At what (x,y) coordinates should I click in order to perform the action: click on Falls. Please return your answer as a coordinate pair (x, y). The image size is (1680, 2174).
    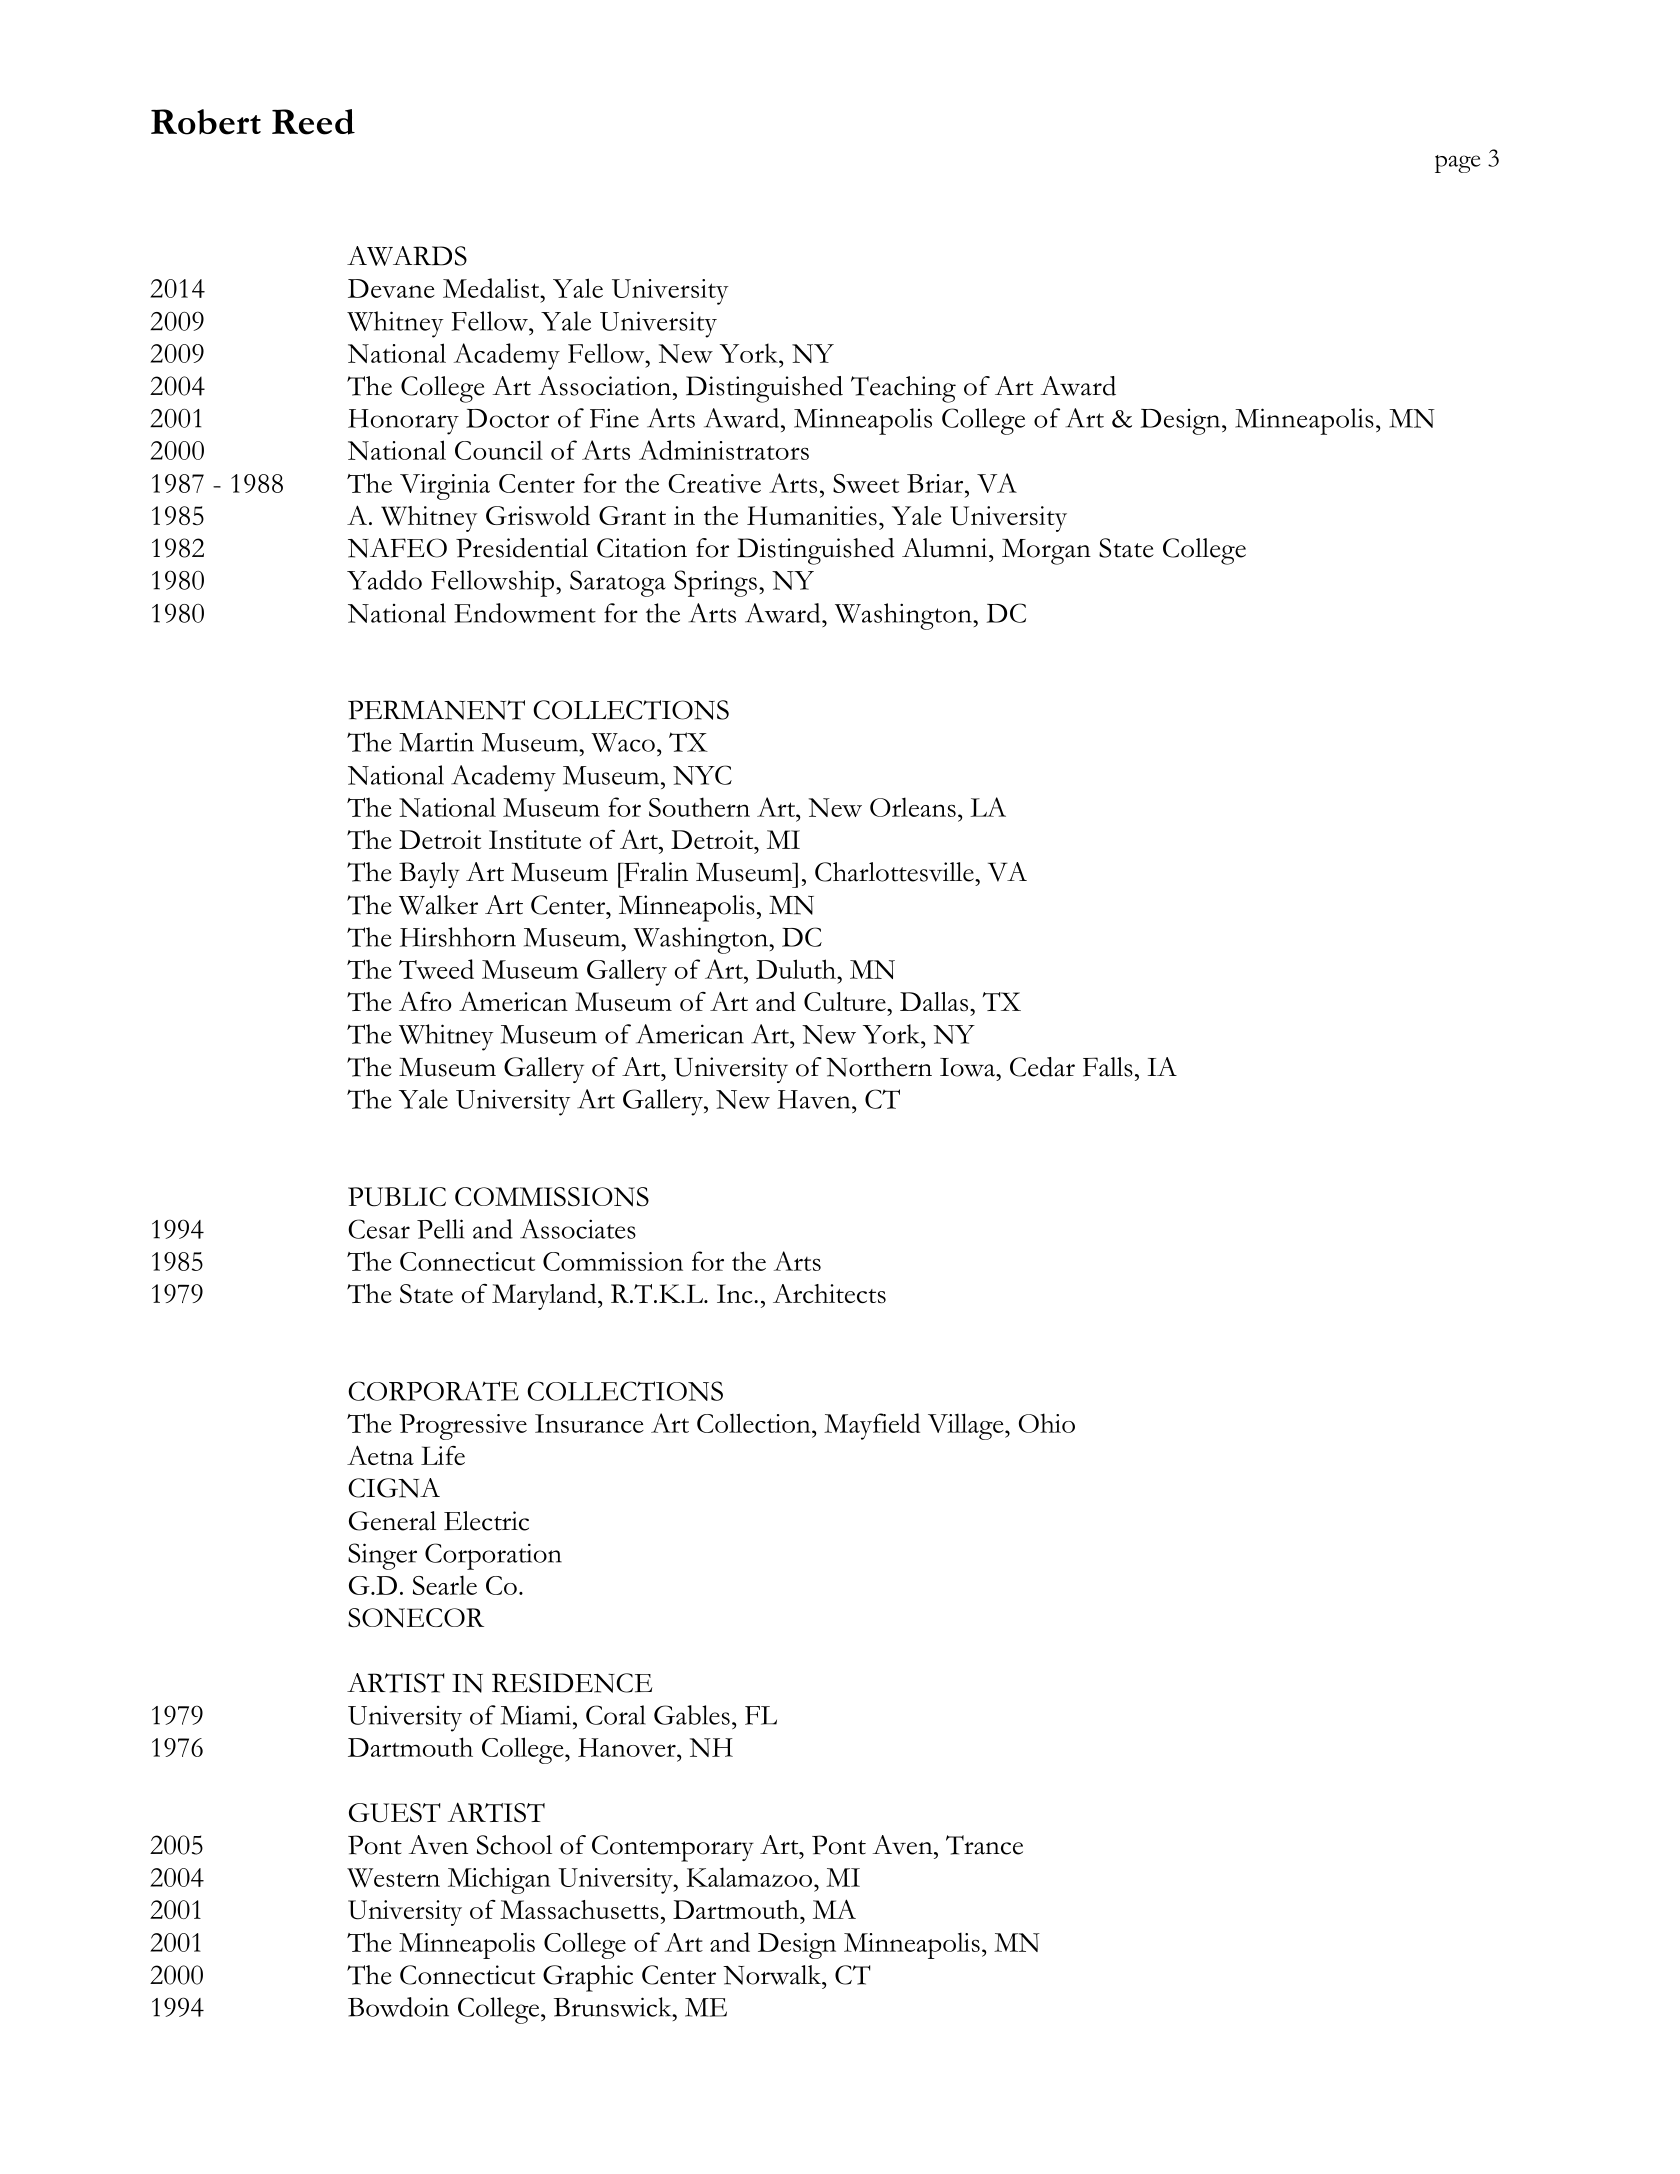
    Looking at the image, I should click on (1108, 1067).
